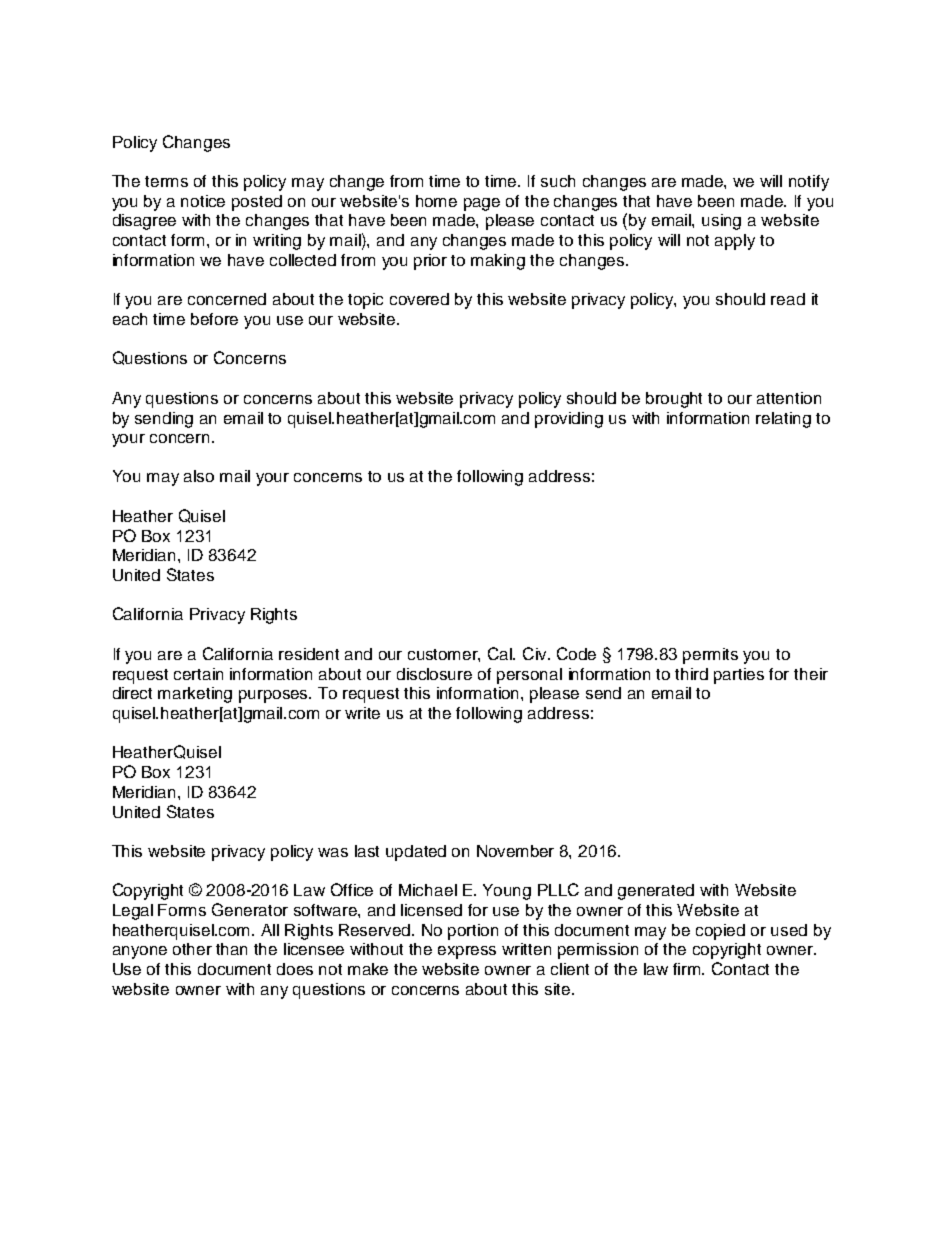 The width and height of the screenshot is (952, 1233). Describe the element at coordinates (362, 713) in the screenshot. I see `write` at that location.
